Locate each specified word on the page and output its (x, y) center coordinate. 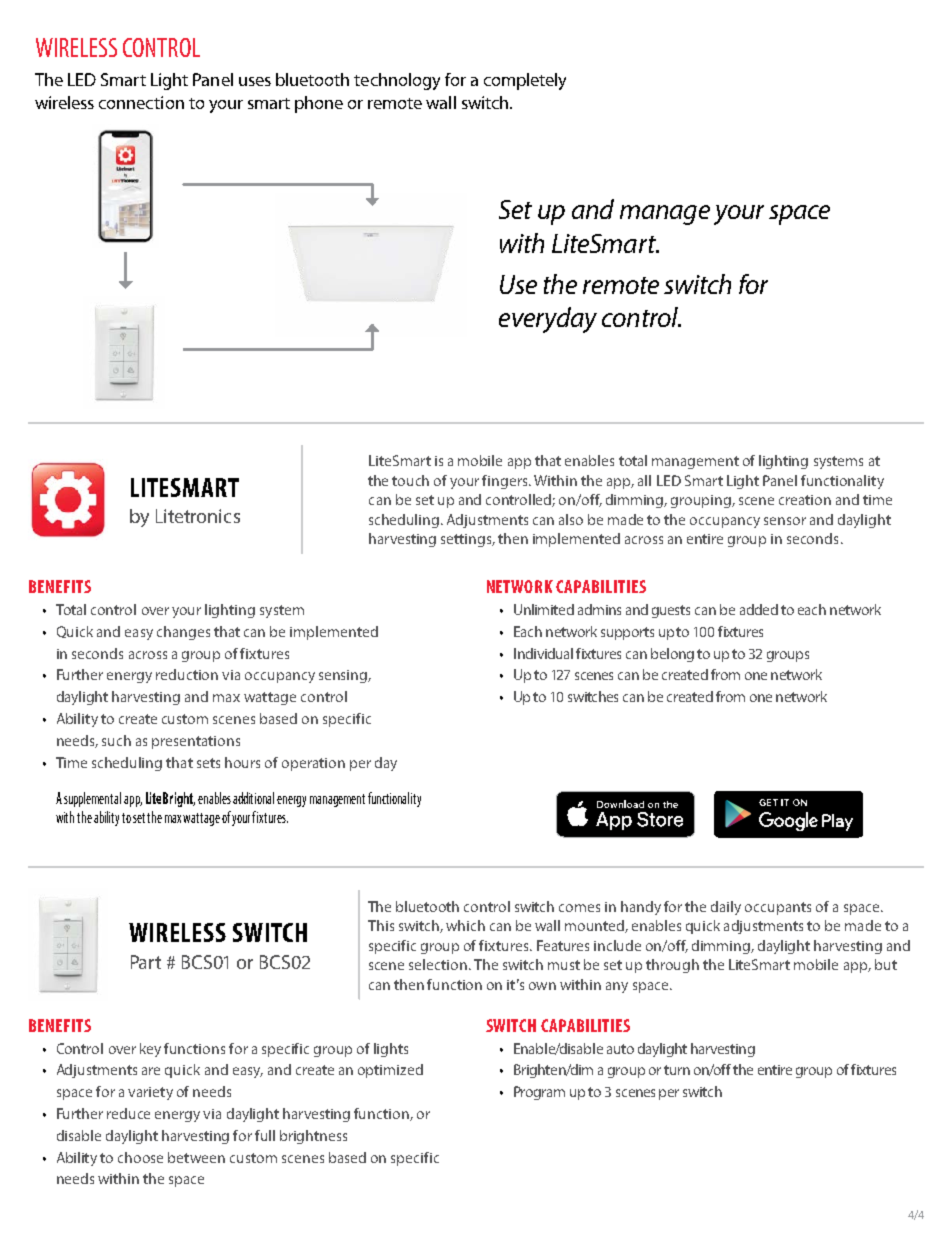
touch (410, 480)
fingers (506, 482)
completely (525, 81)
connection (141, 102)
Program (539, 1093)
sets (208, 763)
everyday (548, 320)
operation (313, 764)
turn (677, 1070)
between (196, 1157)
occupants (778, 908)
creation (805, 500)
